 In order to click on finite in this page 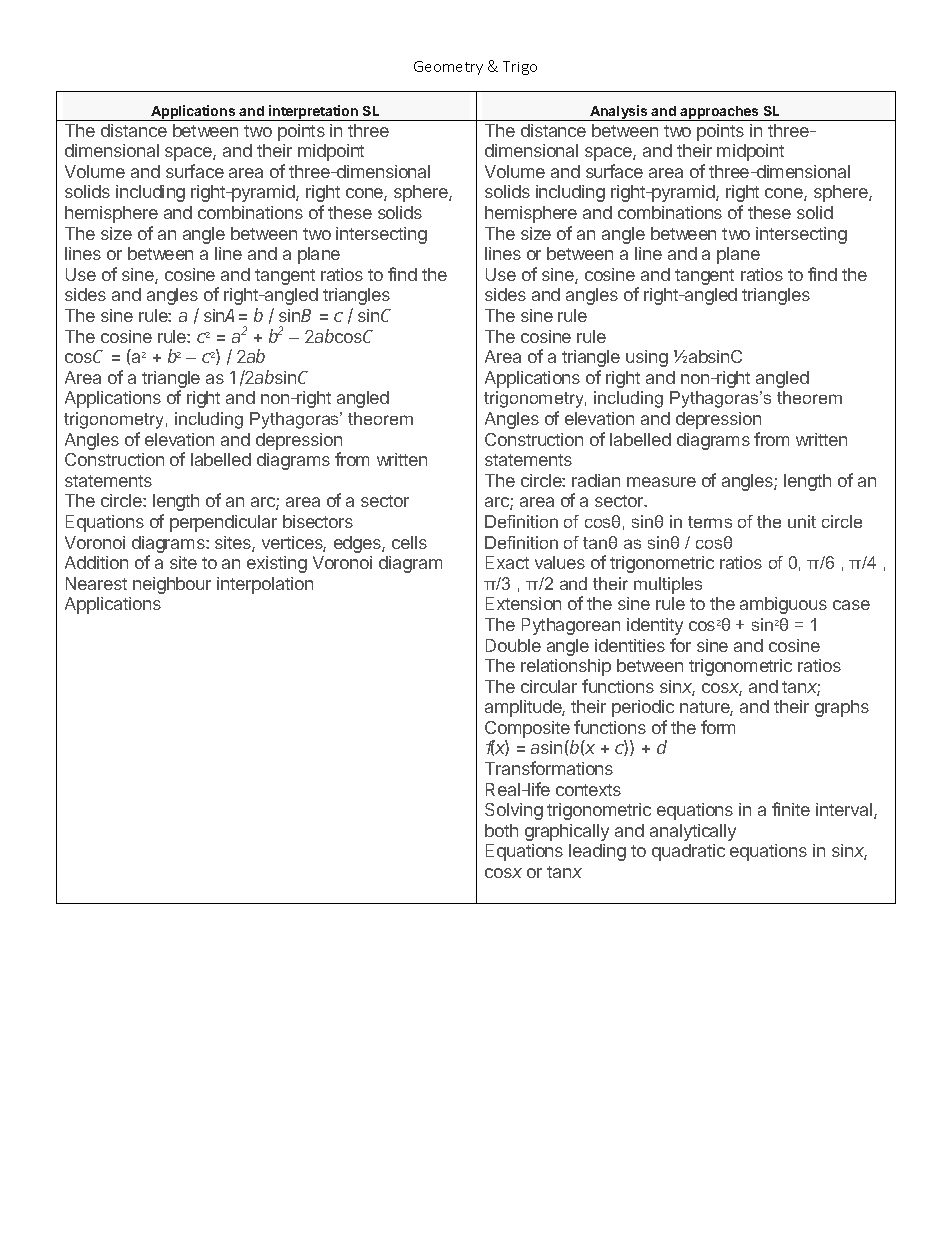, I will do `click(791, 809)`.
